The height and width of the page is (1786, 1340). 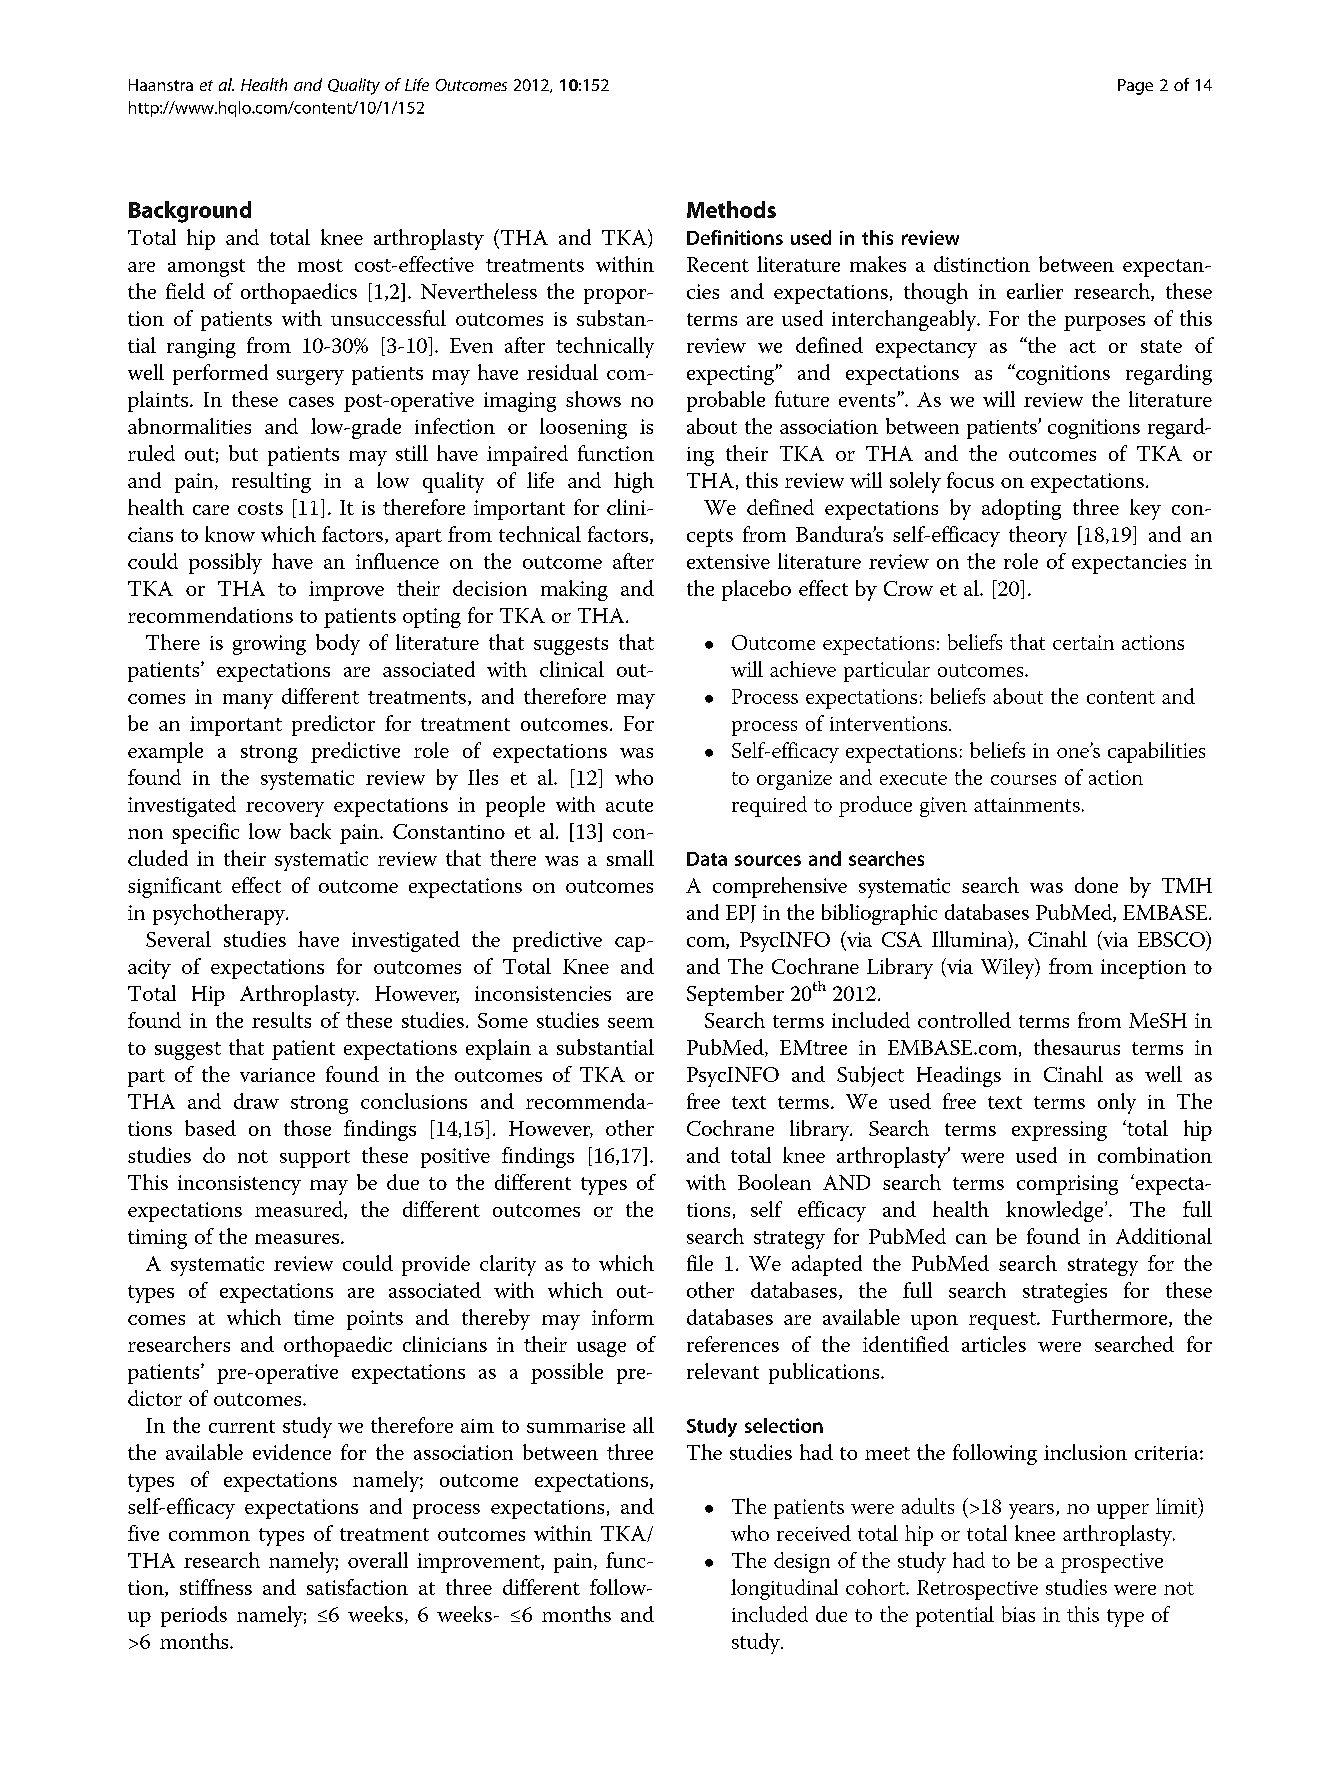 What do you see at coordinates (700, 1263) in the page?
I see `file` at bounding box center [700, 1263].
